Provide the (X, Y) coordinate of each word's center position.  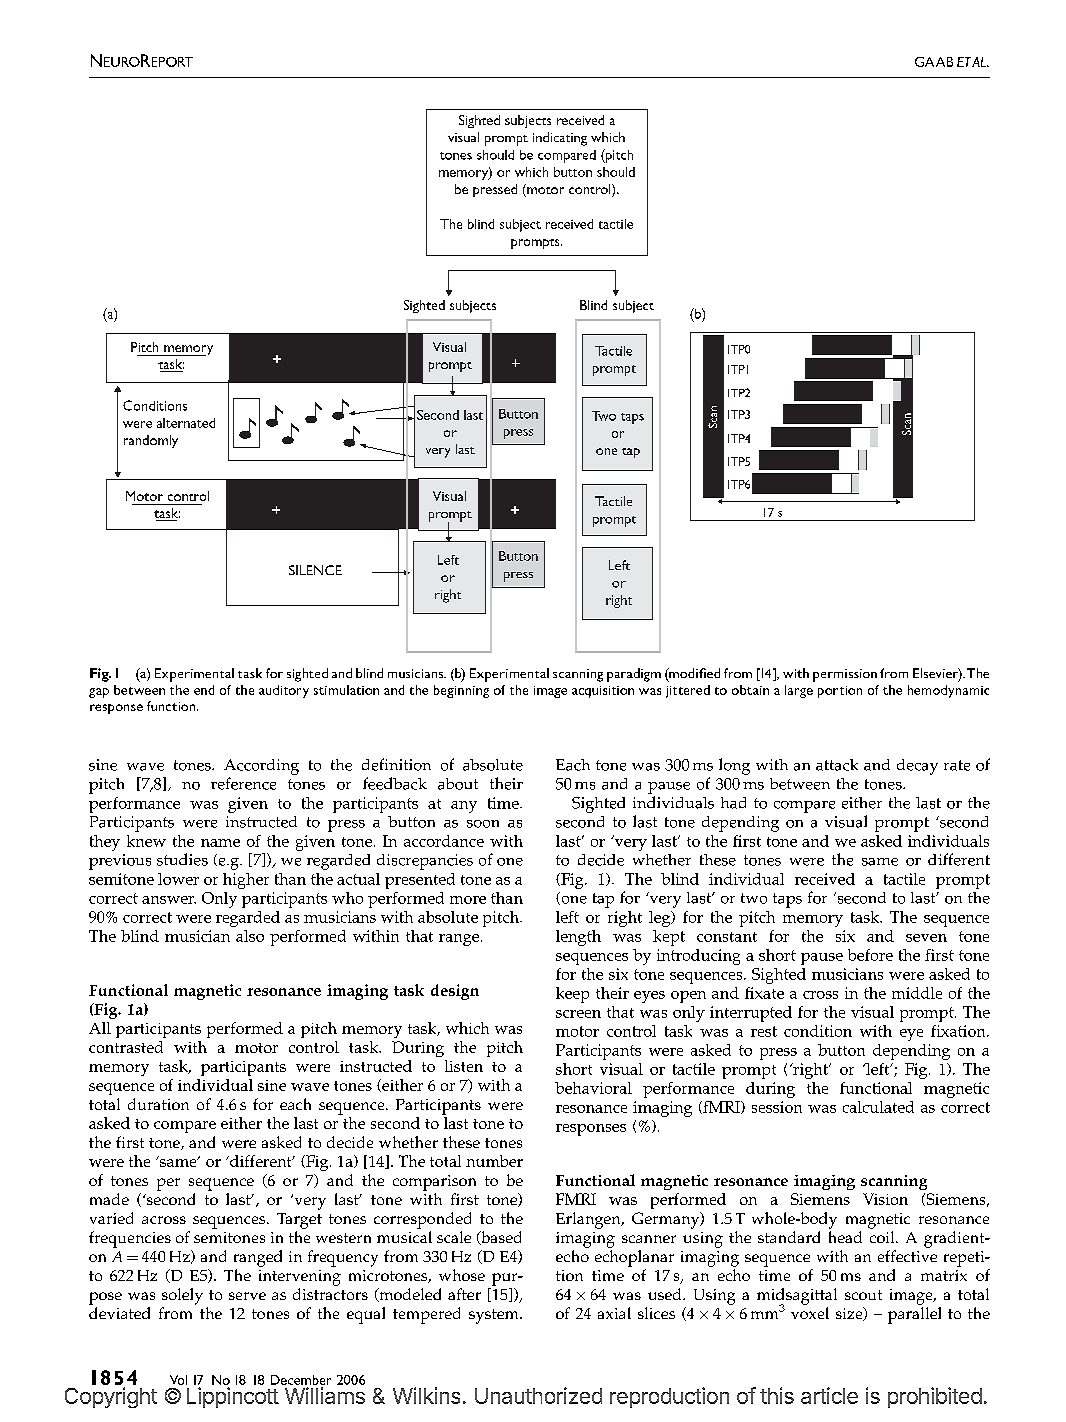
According (261, 767)
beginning (461, 691)
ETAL (972, 62)
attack (837, 765)
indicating (560, 139)
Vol (178, 1380)
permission (845, 675)
